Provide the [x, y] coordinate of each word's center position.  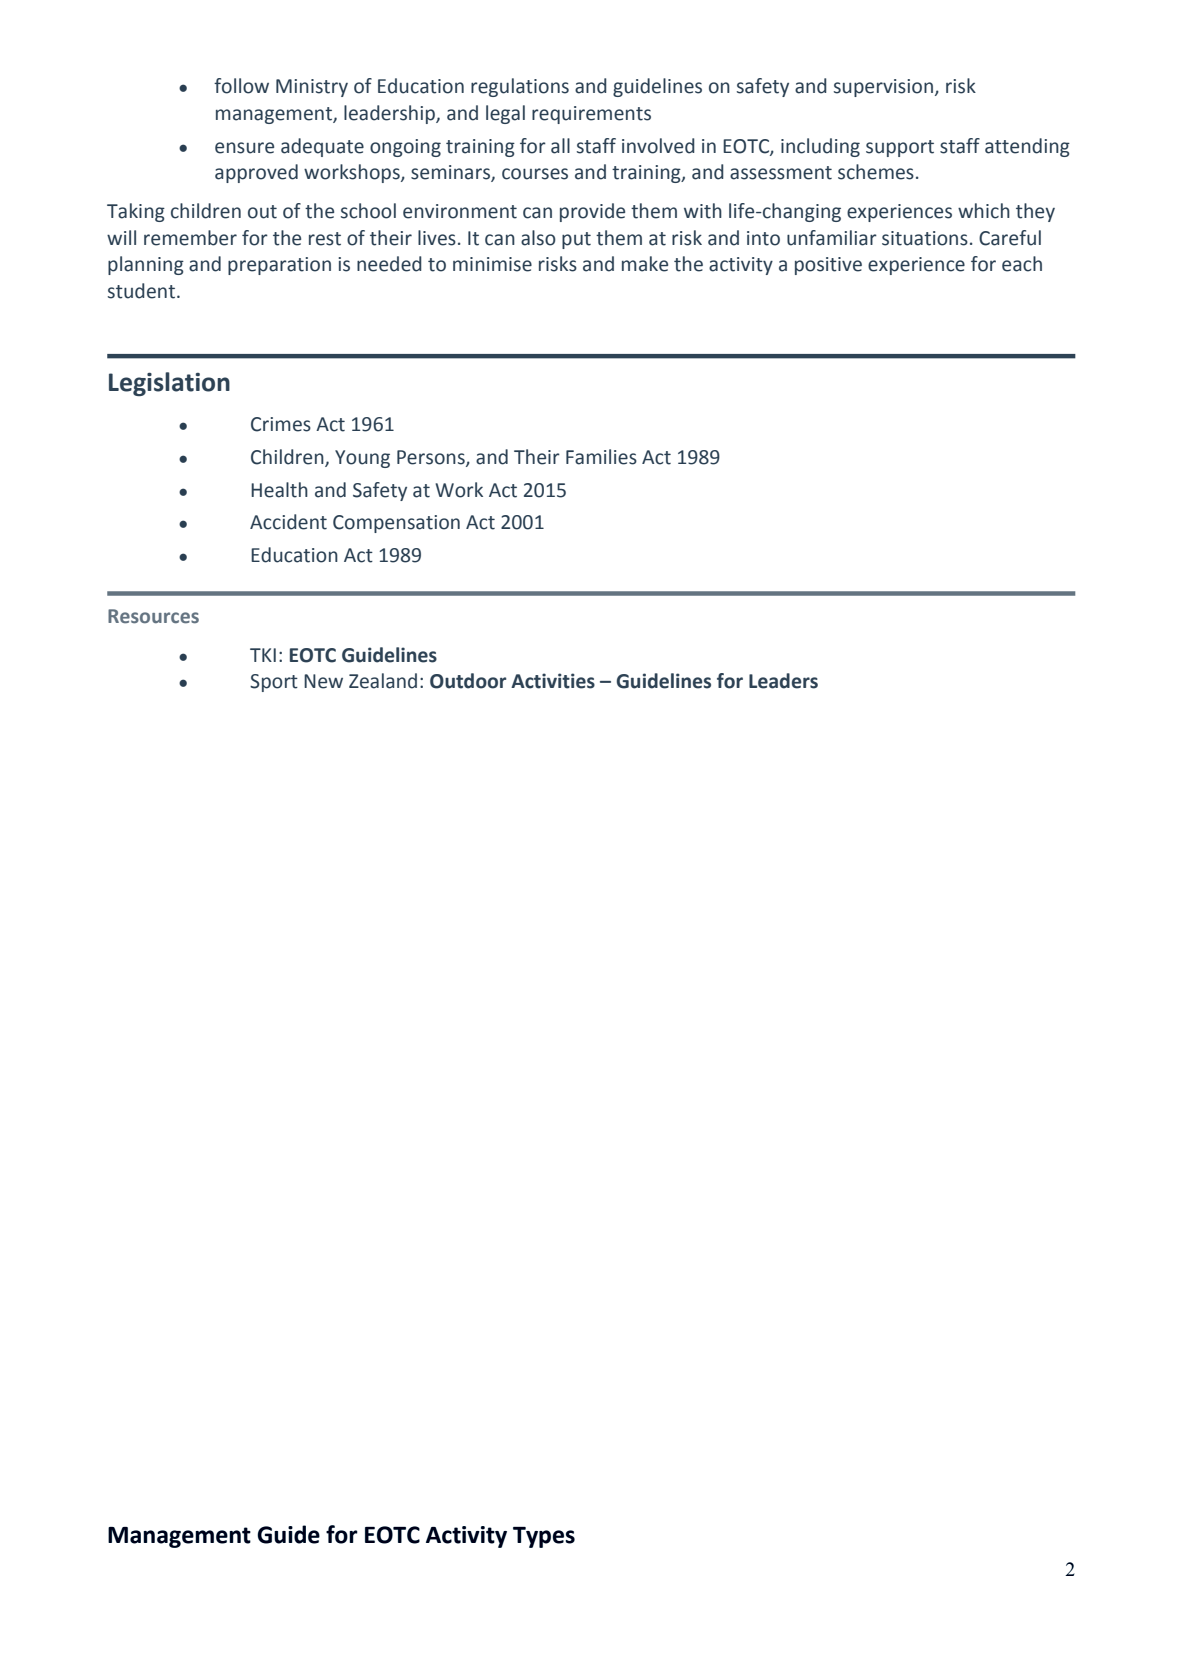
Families [601, 457]
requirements [591, 115]
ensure [244, 148]
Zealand [383, 681]
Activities [553, 681]
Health [279, 490]
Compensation [396, 524]
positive [828, 266]
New [323, 681]
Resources [153, 616]
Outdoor [468, 681]
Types [544, 1537]
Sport [274, 683]
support [900, 148]
